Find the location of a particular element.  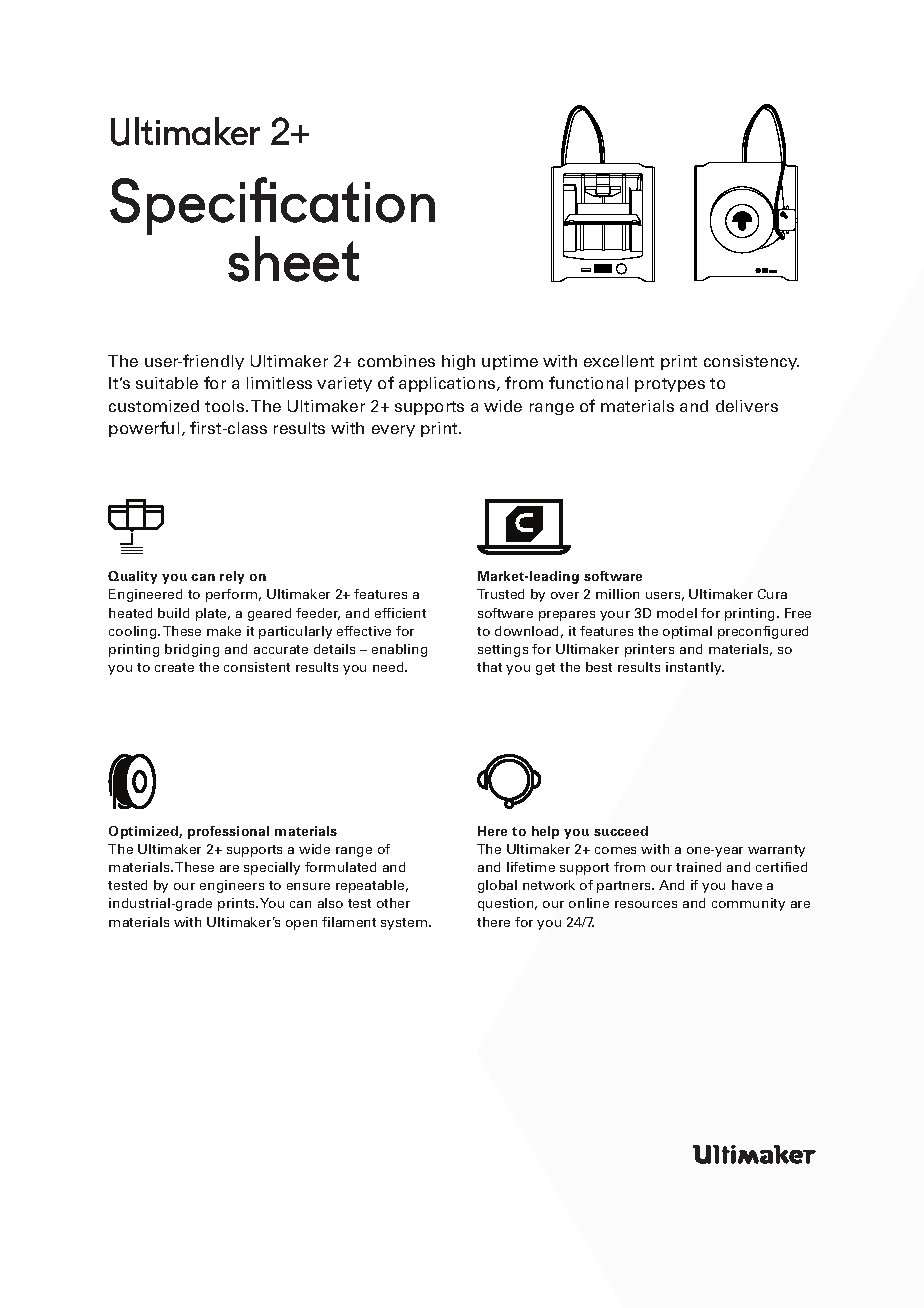

powerful is located at coordinates (144, 429).
